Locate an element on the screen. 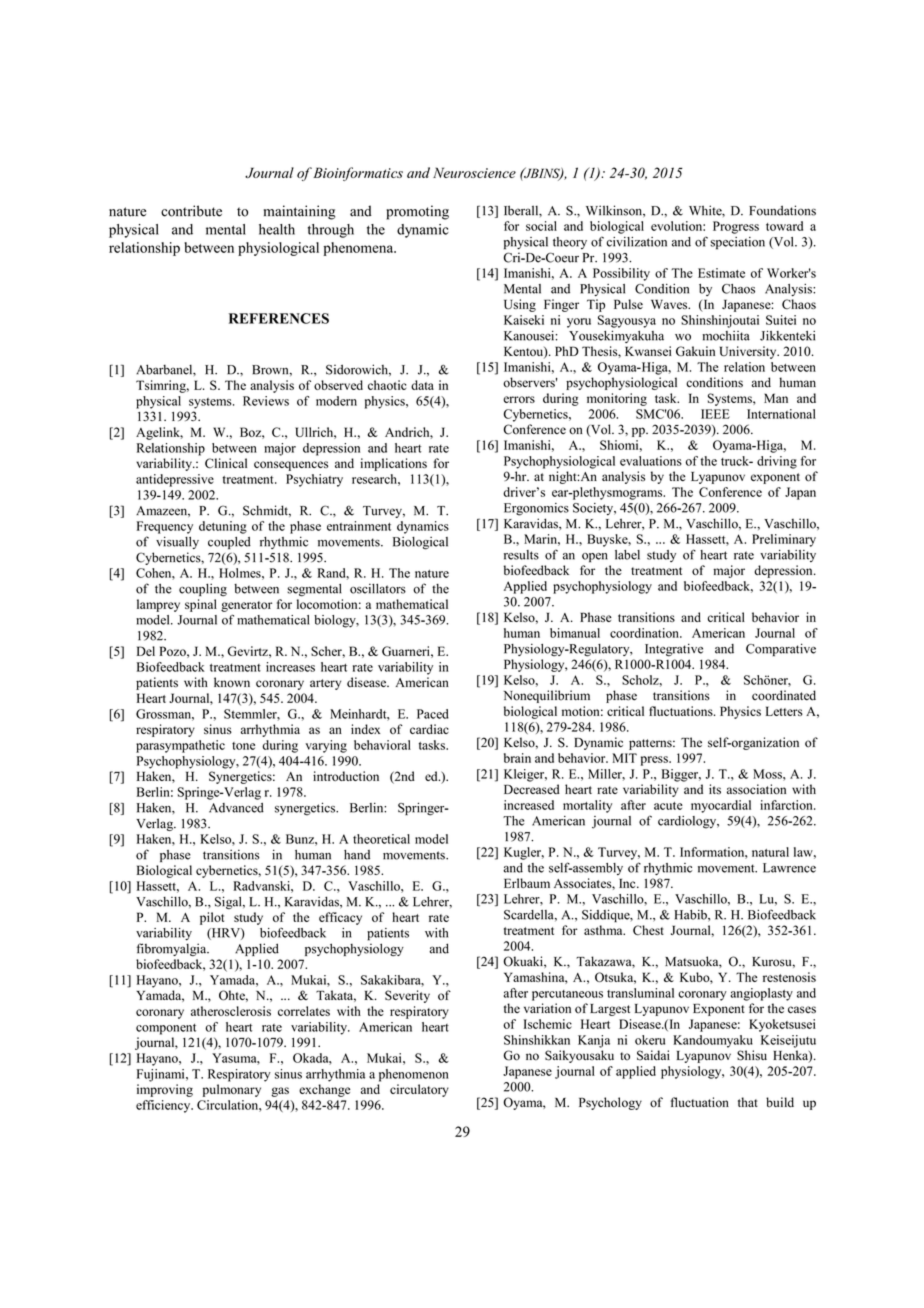 This screenshot has height=1308, width=924. natural is located at coordinates (770, 852).
